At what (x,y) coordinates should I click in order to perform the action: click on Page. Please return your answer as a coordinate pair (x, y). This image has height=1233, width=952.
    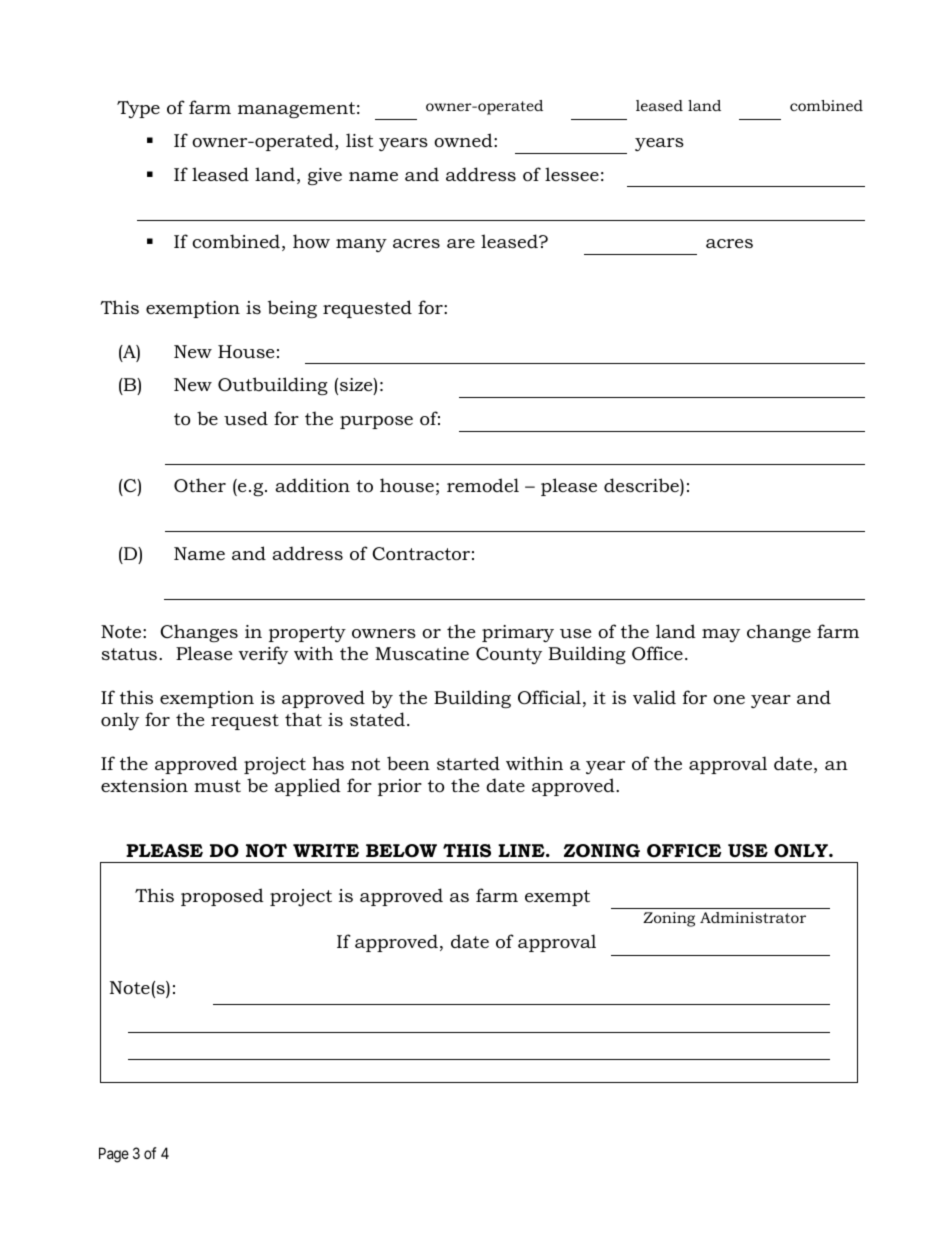
    Looking at the image, I should click on (114, 1155).
